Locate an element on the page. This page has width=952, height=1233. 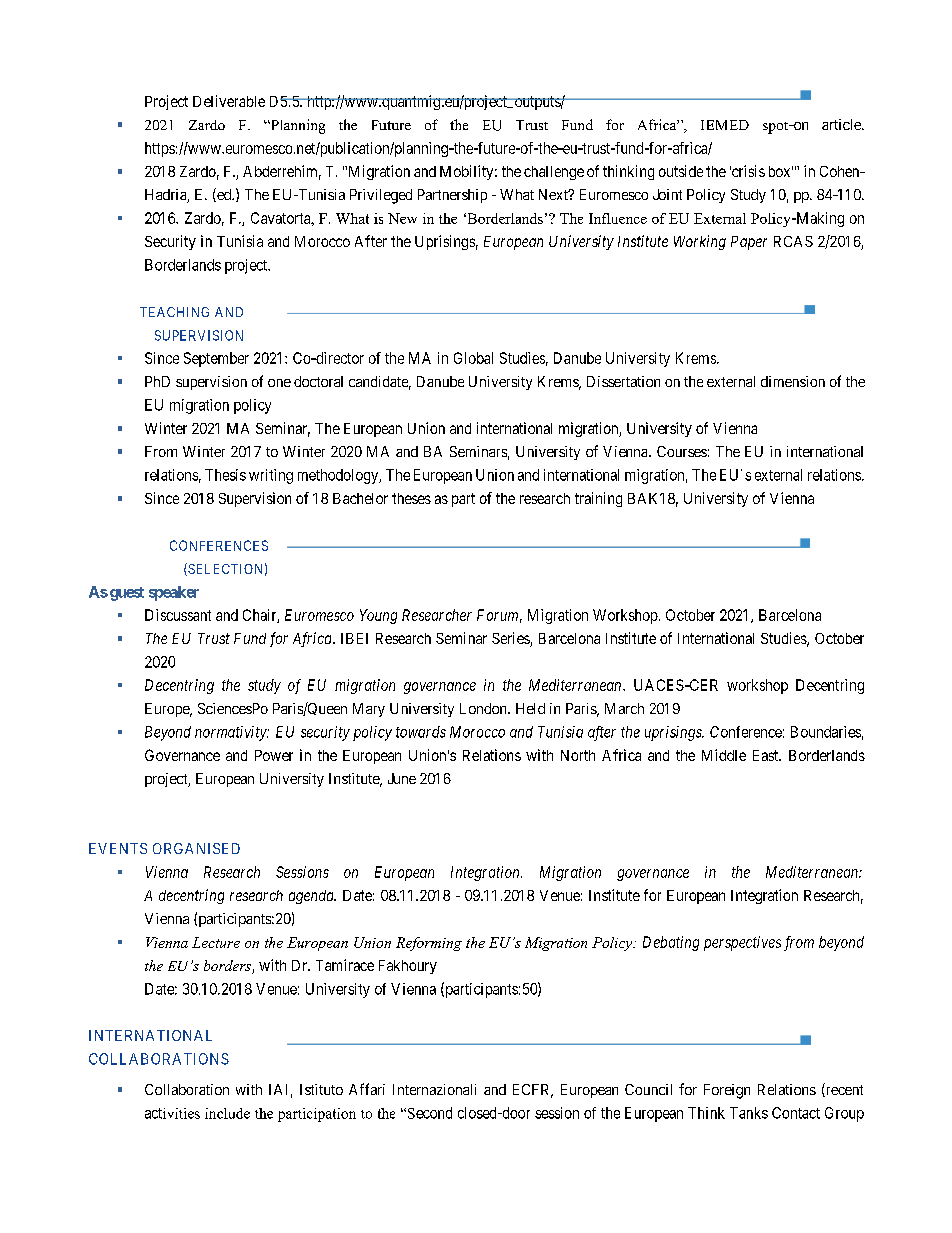
Boundaries is located at coordinates (826, 732).
